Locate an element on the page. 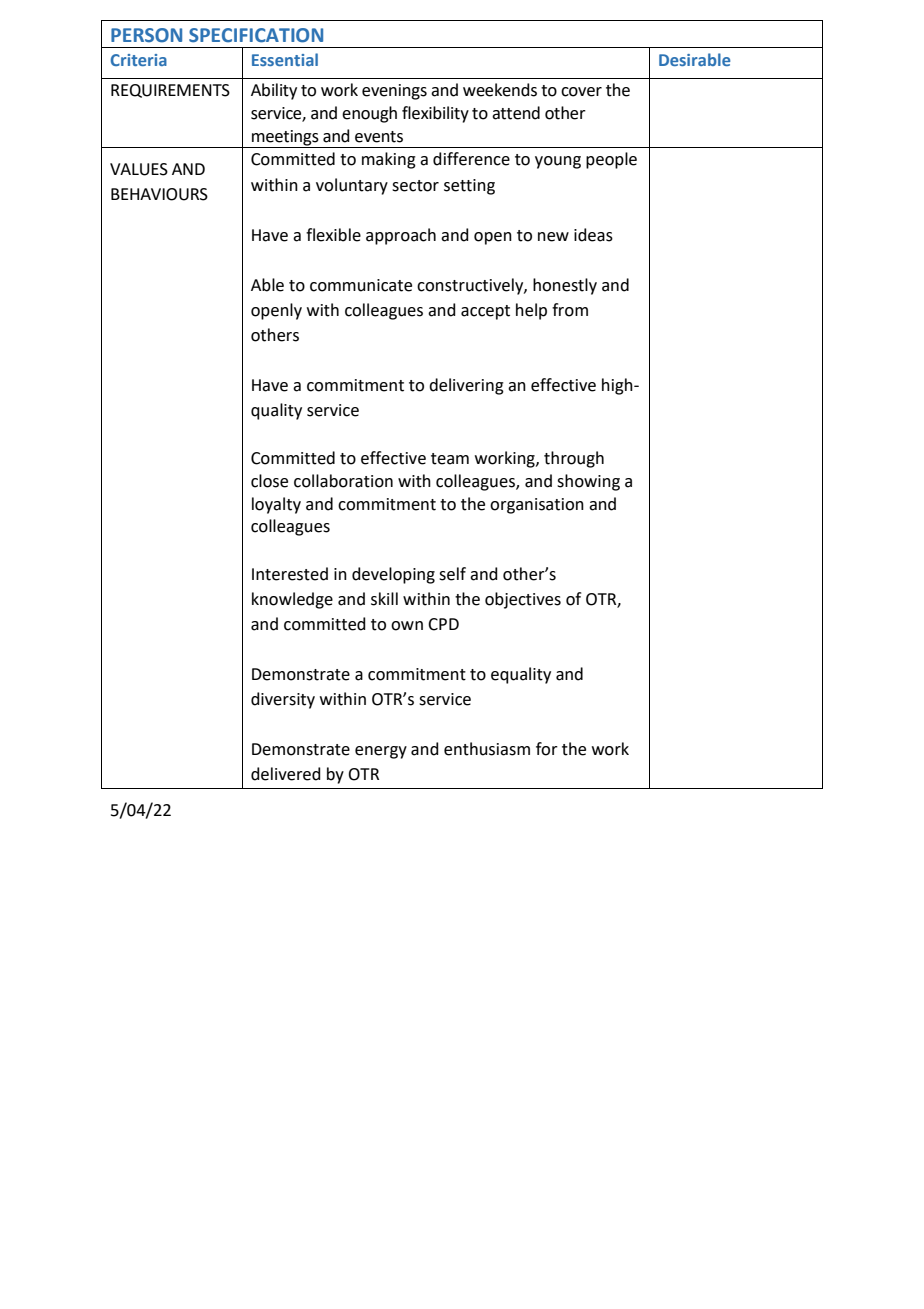  BEHAVIOURS is located at coordinates (159, 194).
